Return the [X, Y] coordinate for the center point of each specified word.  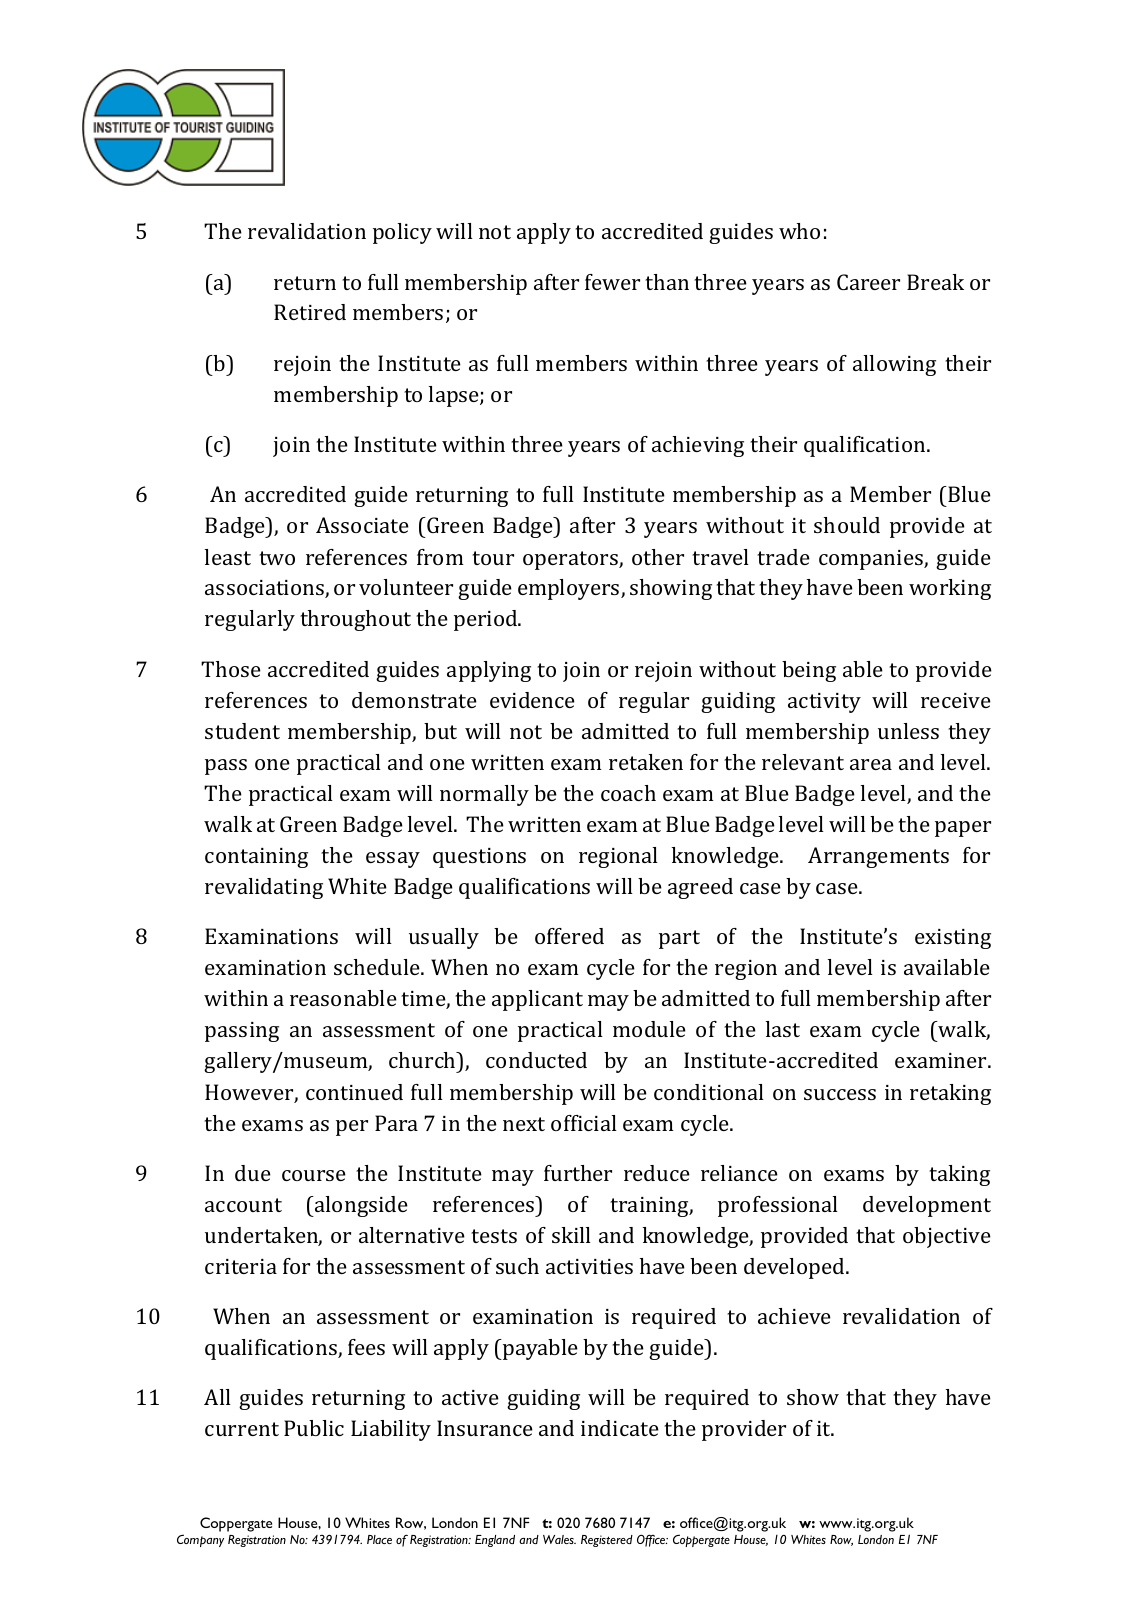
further [578, 1173]
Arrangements [878, 857]
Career [868, 282]
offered [569, 936]
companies [872, 560]
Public [314, 1428]
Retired [310, 312]
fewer [612, 282]
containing [256, 858]
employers [570, 589]
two [277, 558]
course [314, 1175]
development [927, 1206]
